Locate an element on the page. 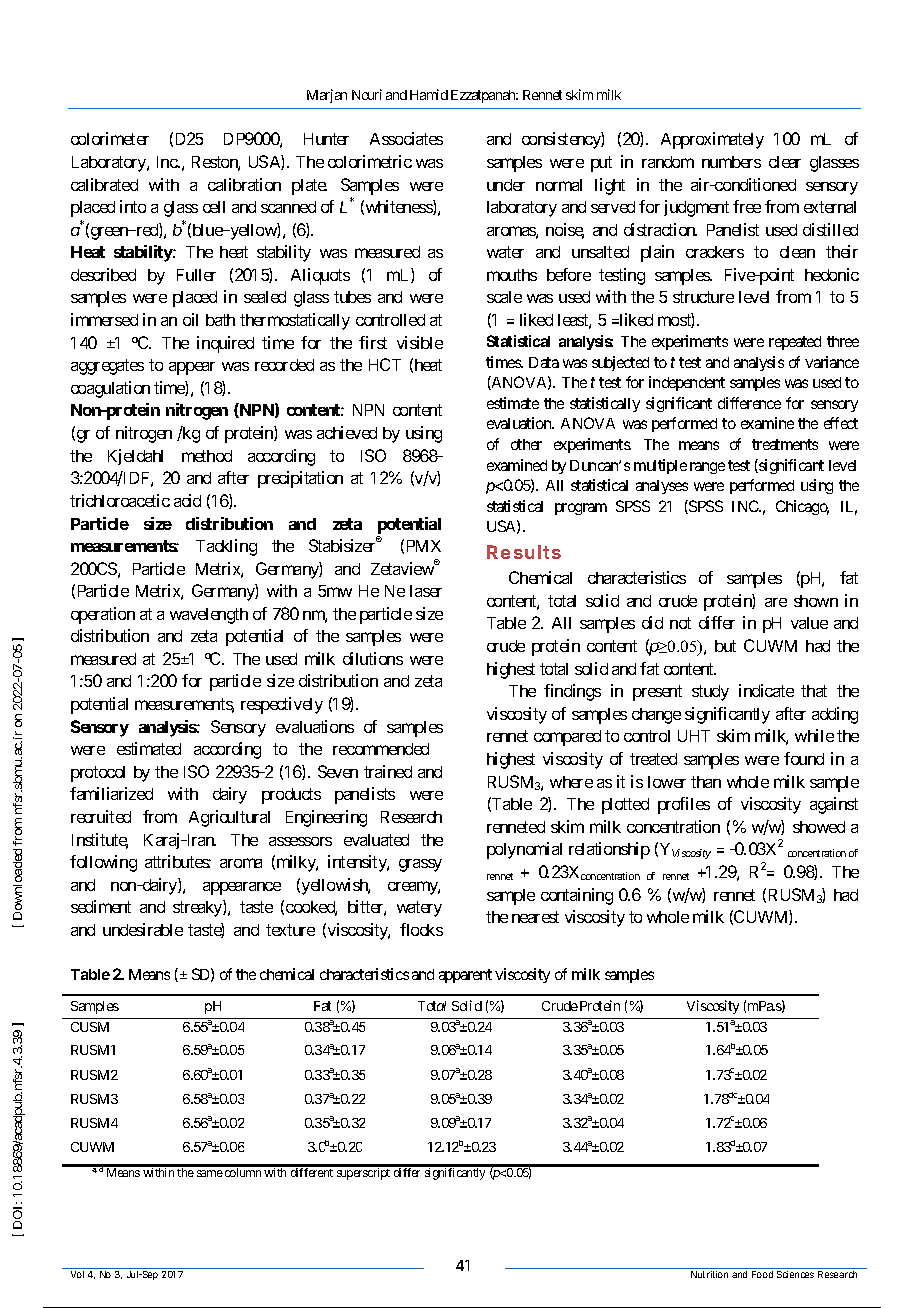 The width and height of the page is (924, 1308). Vol is located at coordinates (77, 1274).
